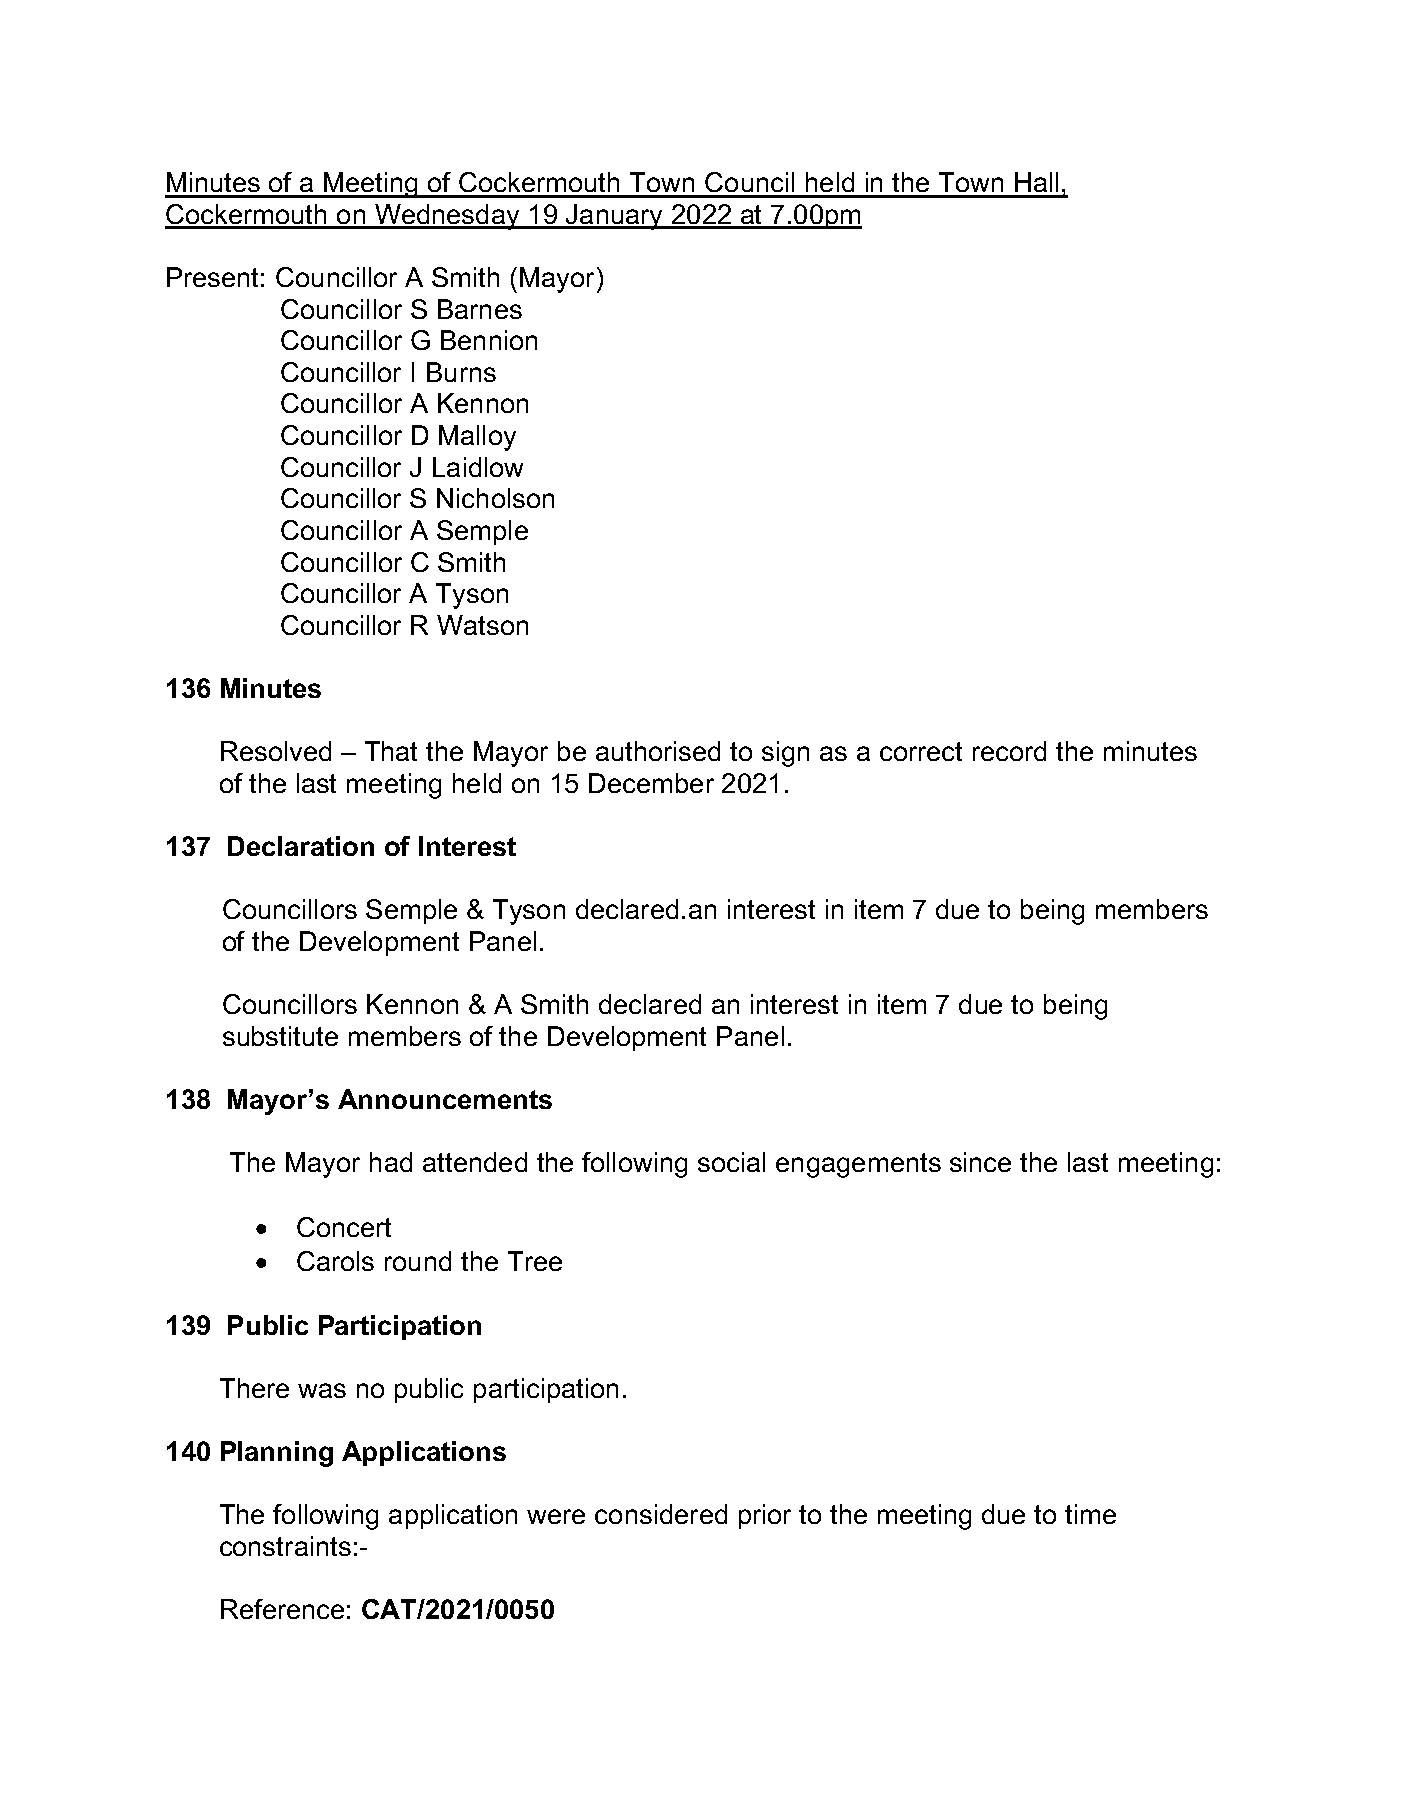 The image size is (1402, 1815). I want to click on January, so click(615, 217).
